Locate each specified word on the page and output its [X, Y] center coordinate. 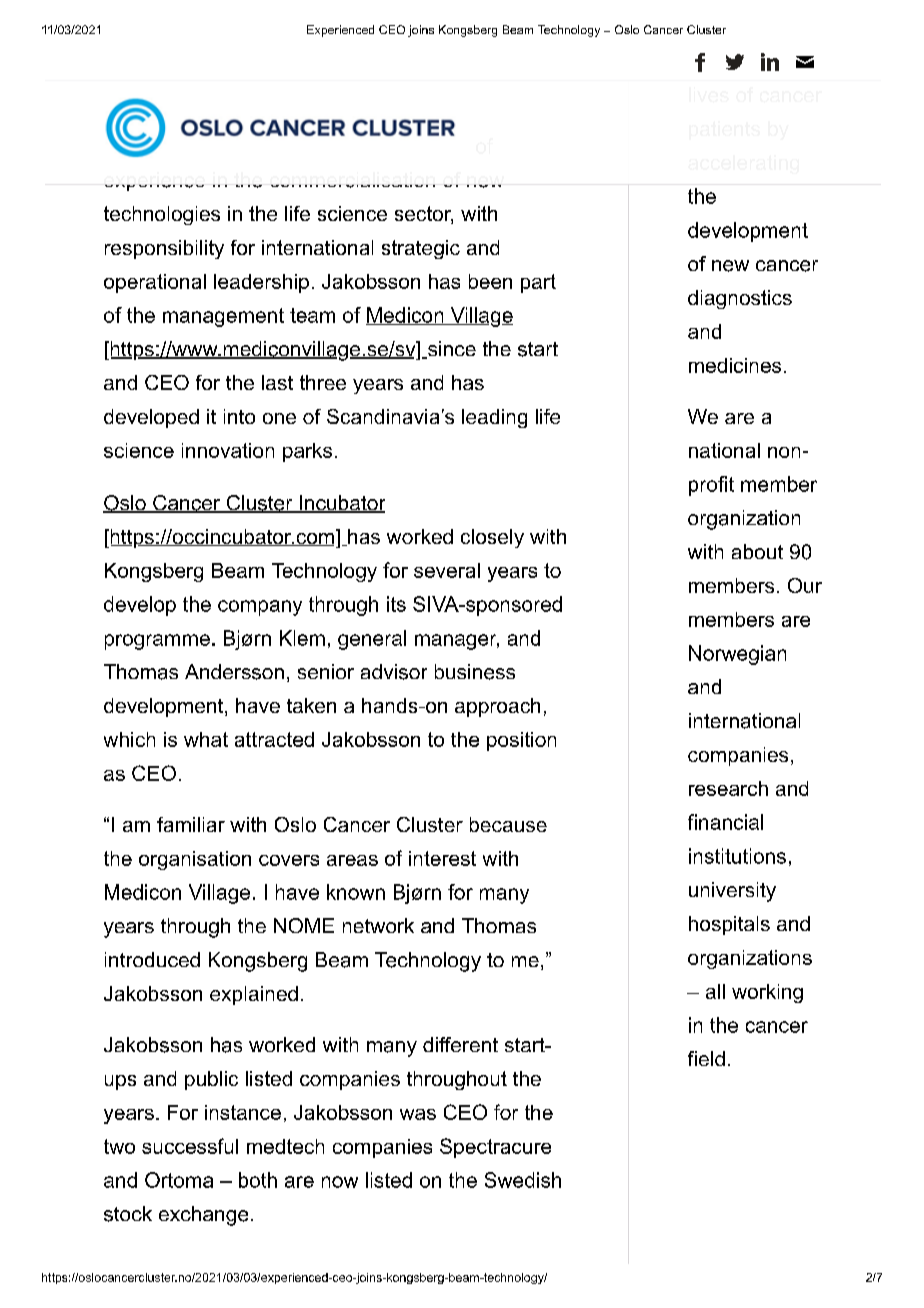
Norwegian [737, 655]
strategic [421, 249]
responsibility [164, 249]
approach [497, 707]
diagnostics [740, 299]
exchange [203, 1216]
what [206, 739]
